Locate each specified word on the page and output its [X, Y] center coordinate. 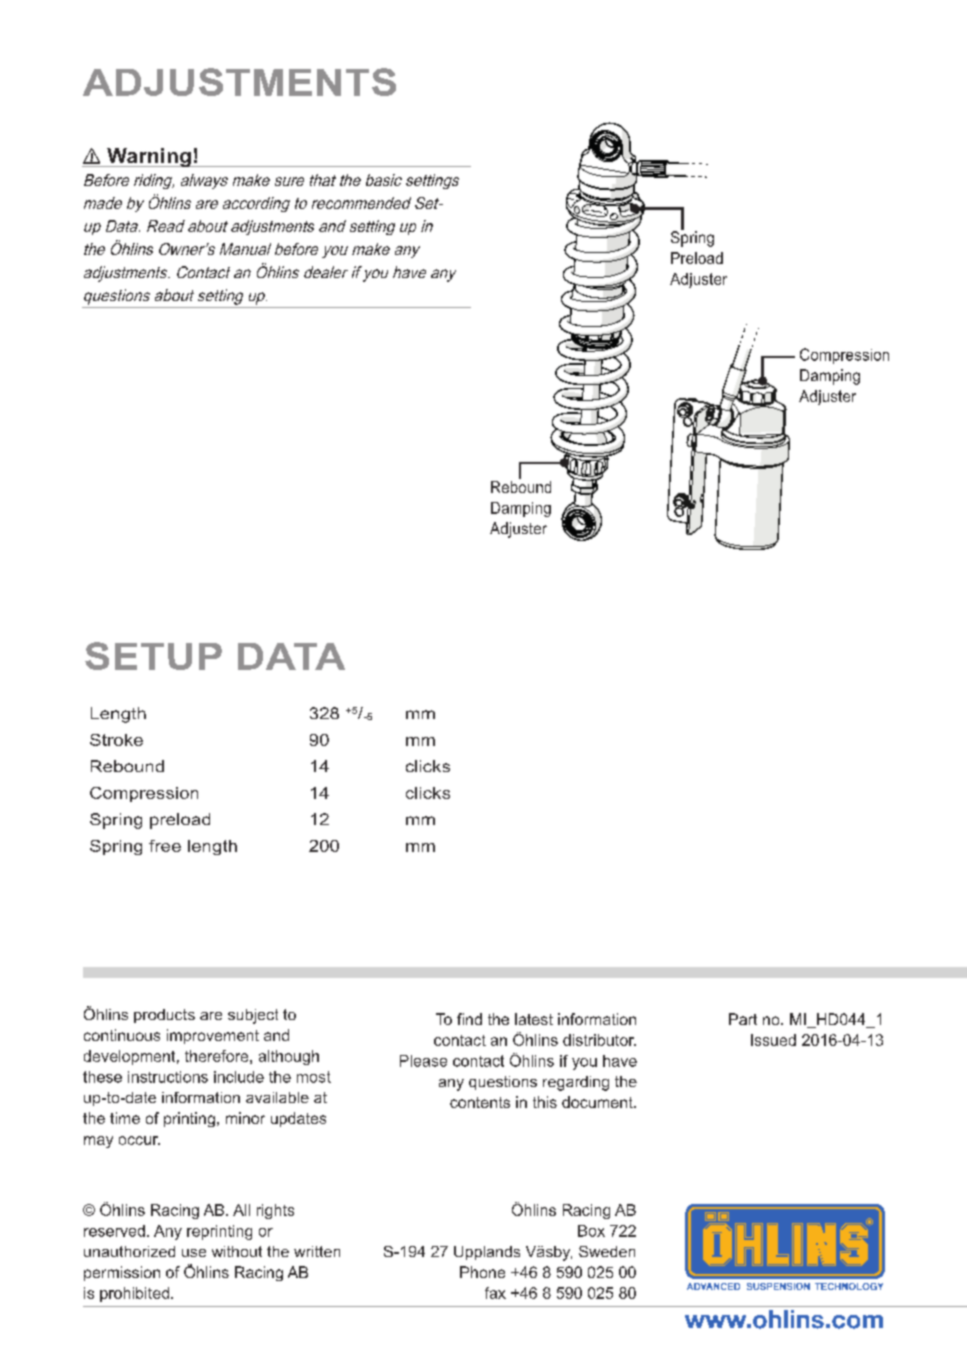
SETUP [153, 656]
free [165, 846]
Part [743, 1019]
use [194, 1253]
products [164, 1016]
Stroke [116, 740]
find [469, 1019]
